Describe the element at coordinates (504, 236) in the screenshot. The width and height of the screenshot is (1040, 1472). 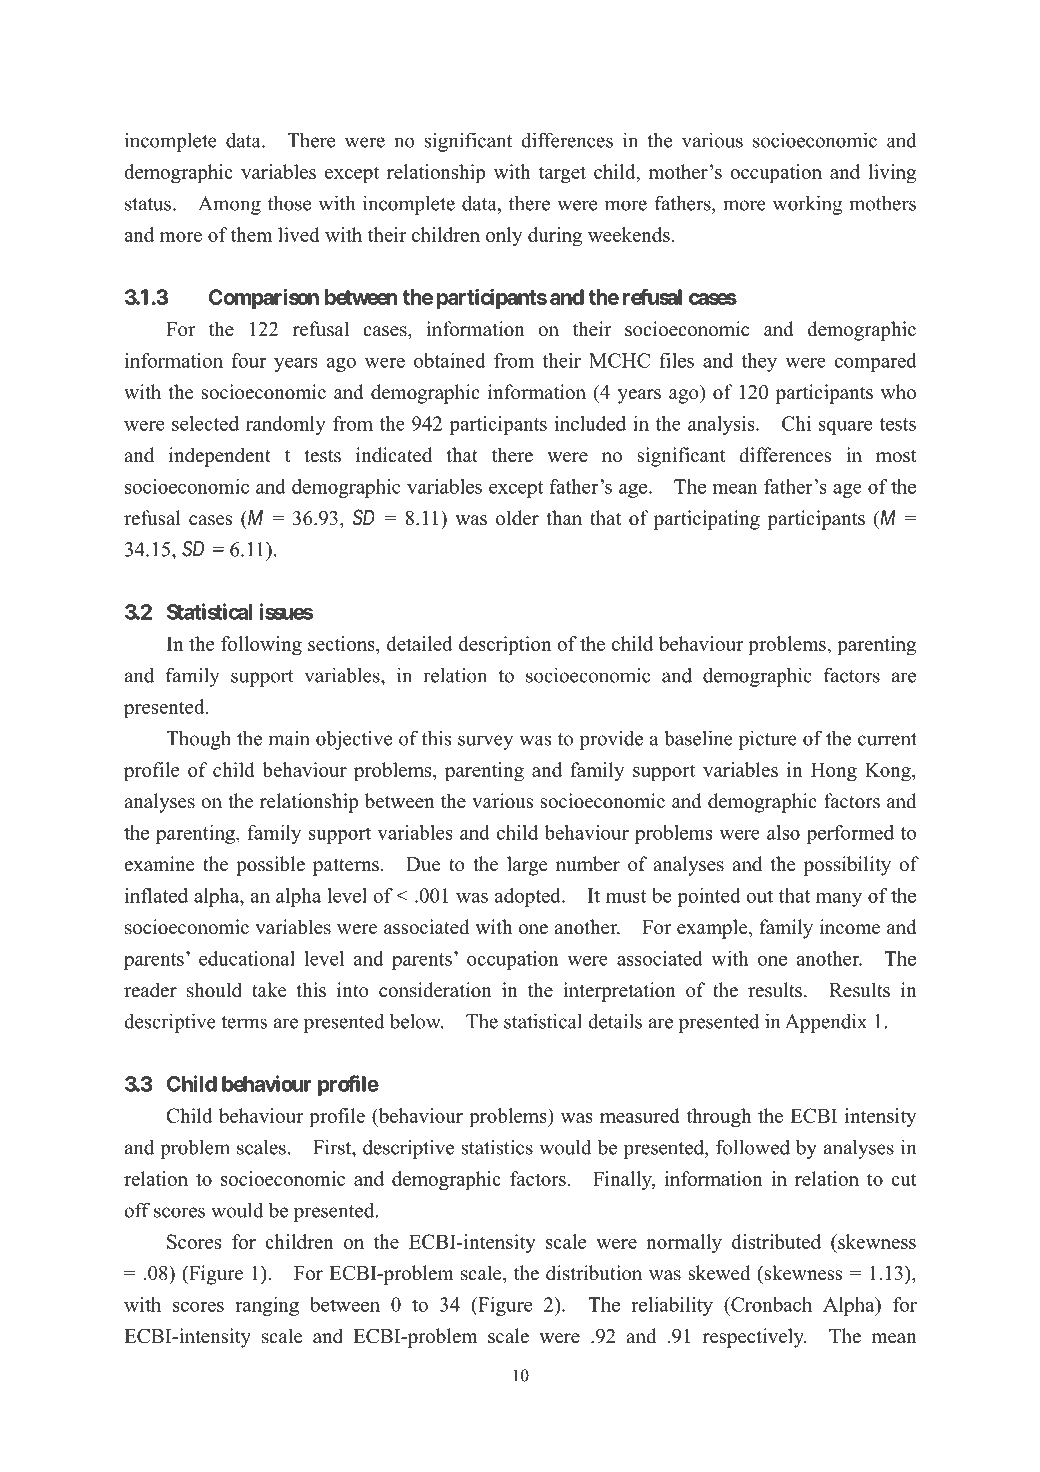
I see `only` at that location.
